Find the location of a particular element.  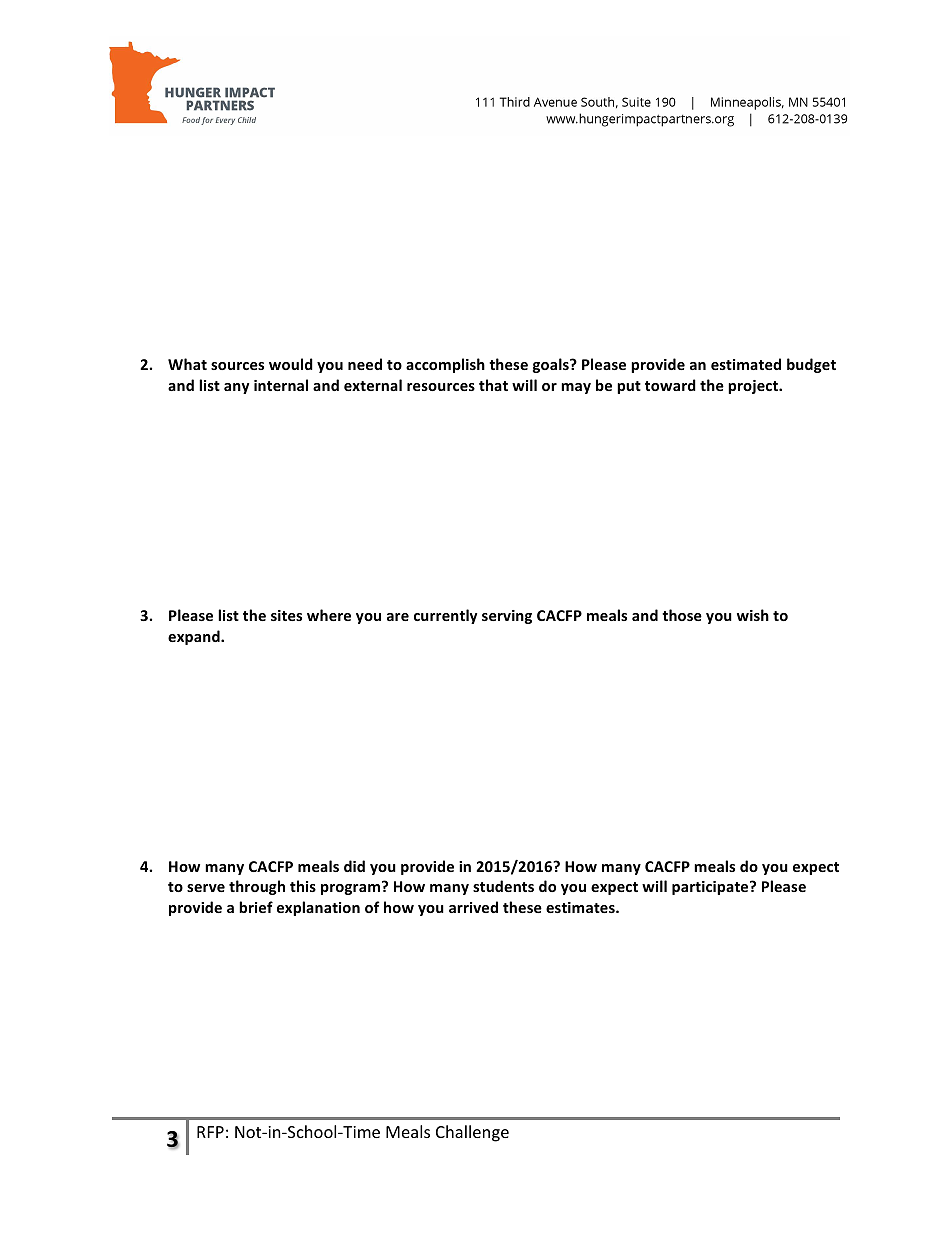

Challenge is located at coordinates (472, 1133).
